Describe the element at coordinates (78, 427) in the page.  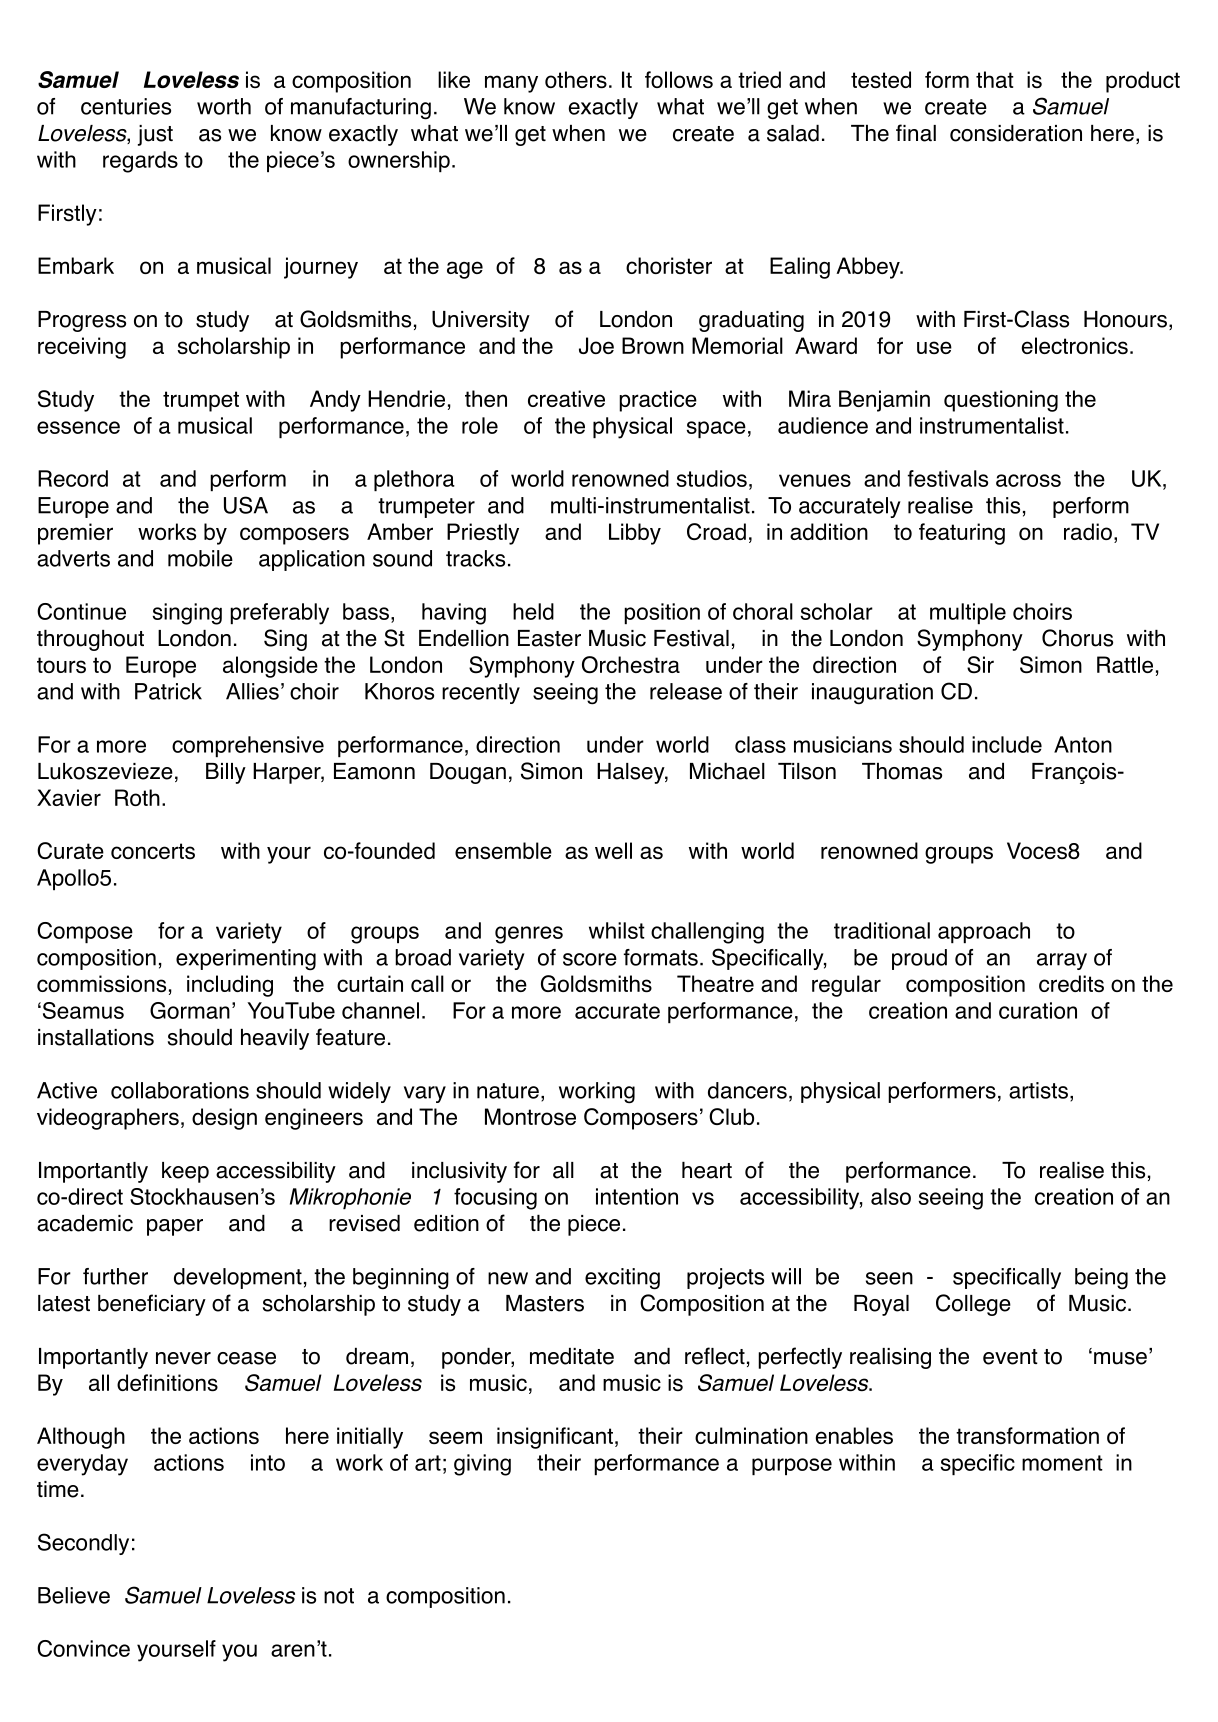
I see `essence` at that location.
